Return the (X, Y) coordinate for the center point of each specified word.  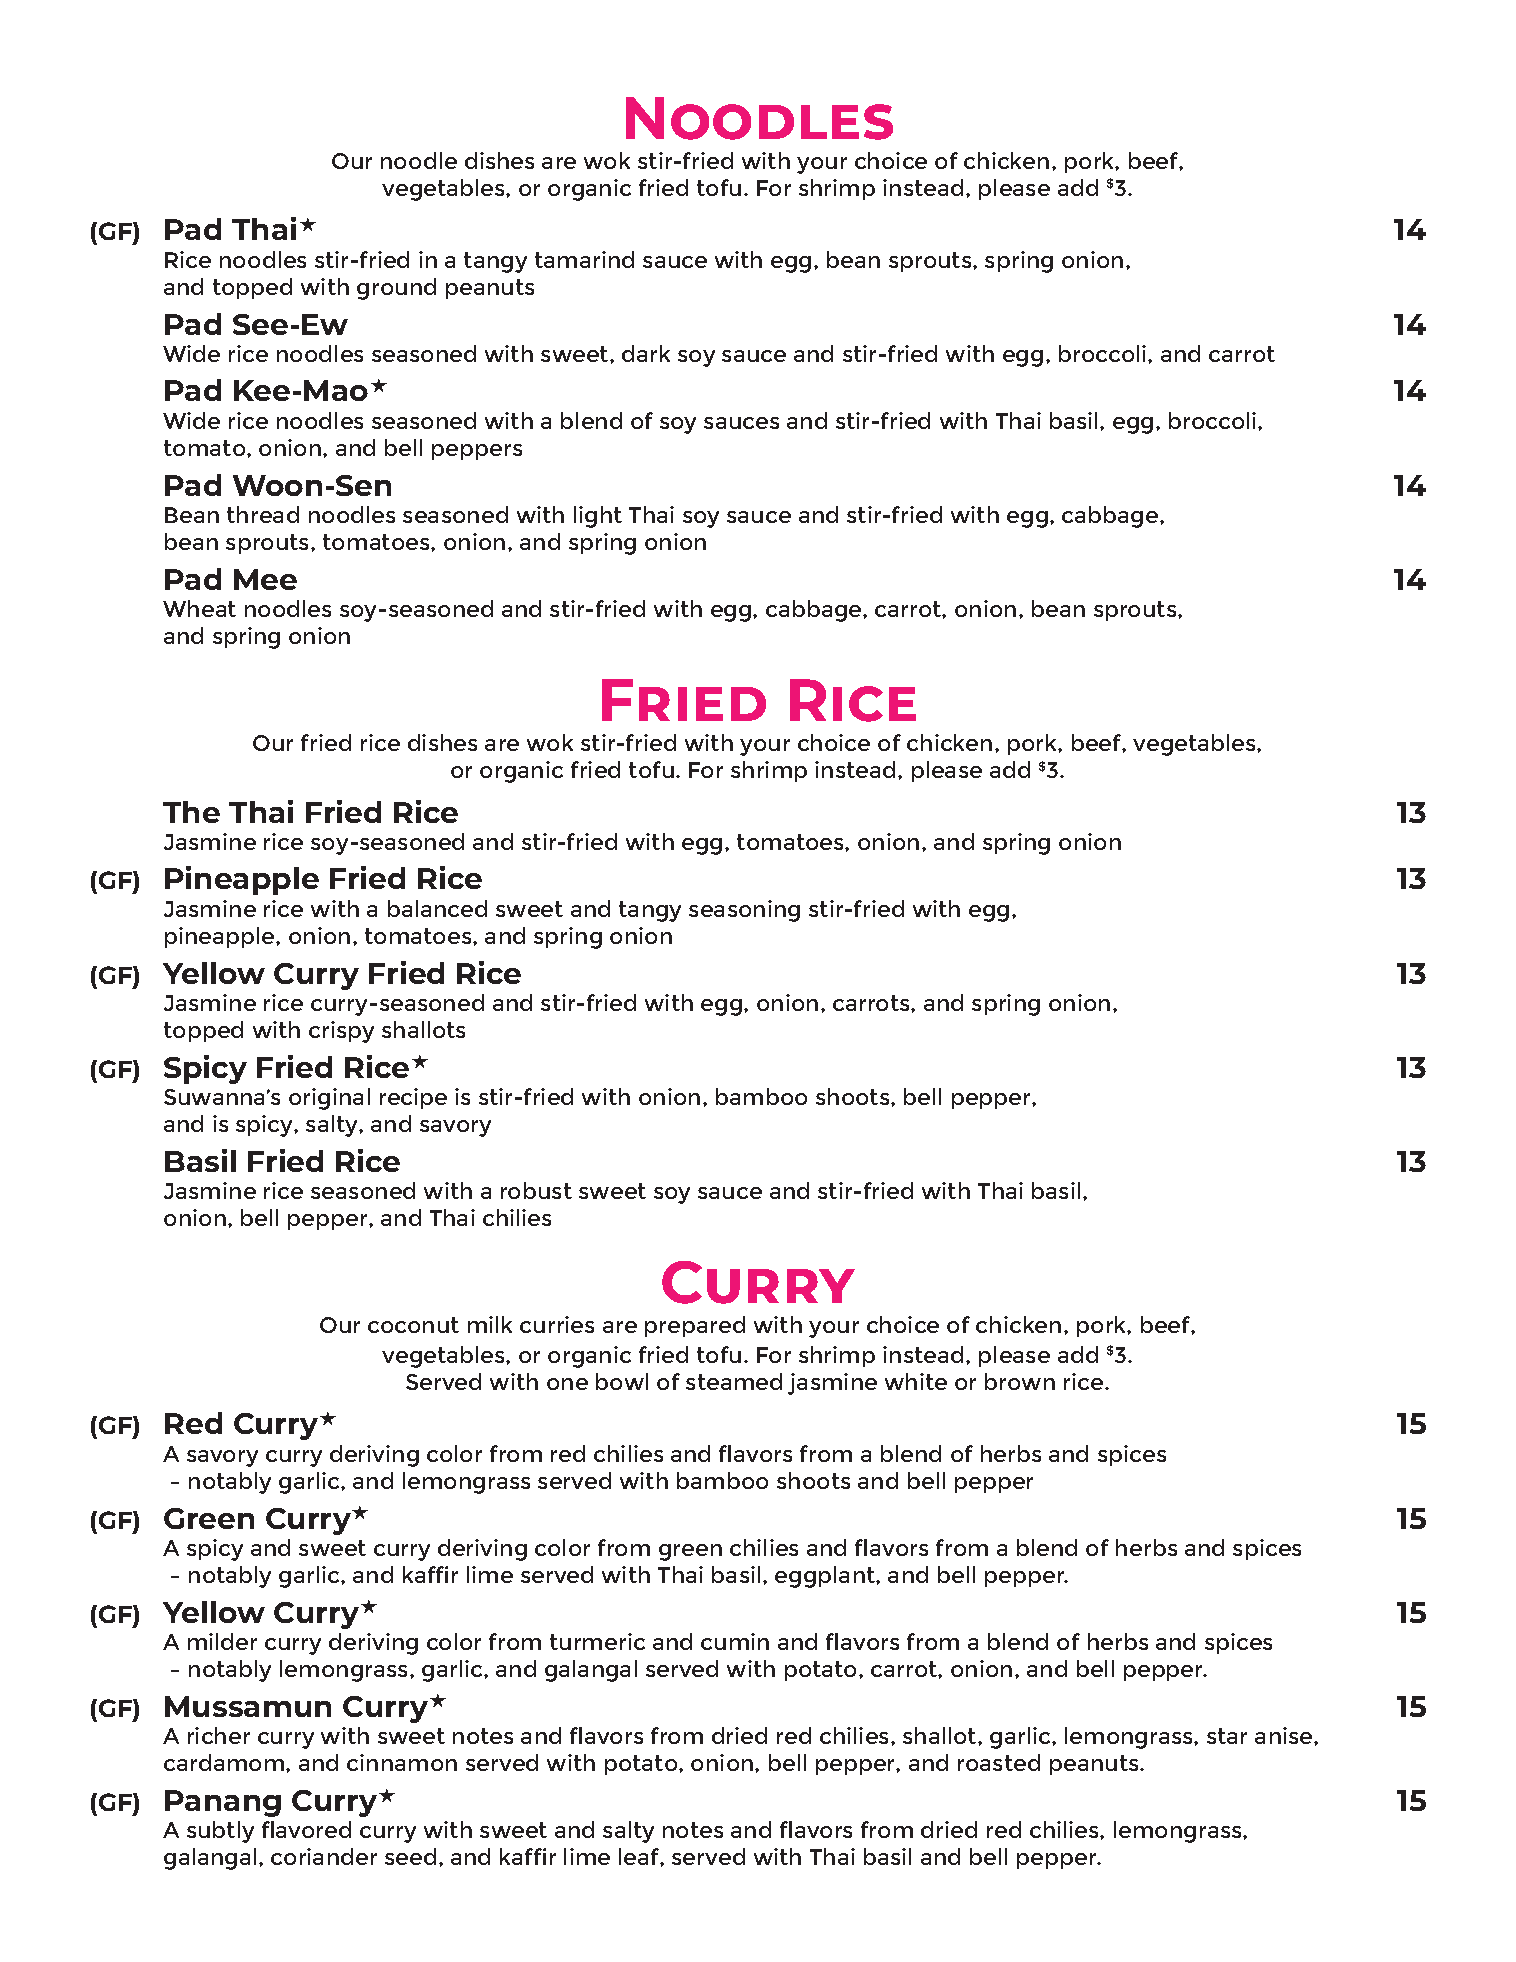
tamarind (584, 259)
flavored (306, 1829)
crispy (341, 1032)
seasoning (744, 911)
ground (396, 289)
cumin (735, 1641)
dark (646, 353)
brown (1020, 1381)
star (1227, 1736)
